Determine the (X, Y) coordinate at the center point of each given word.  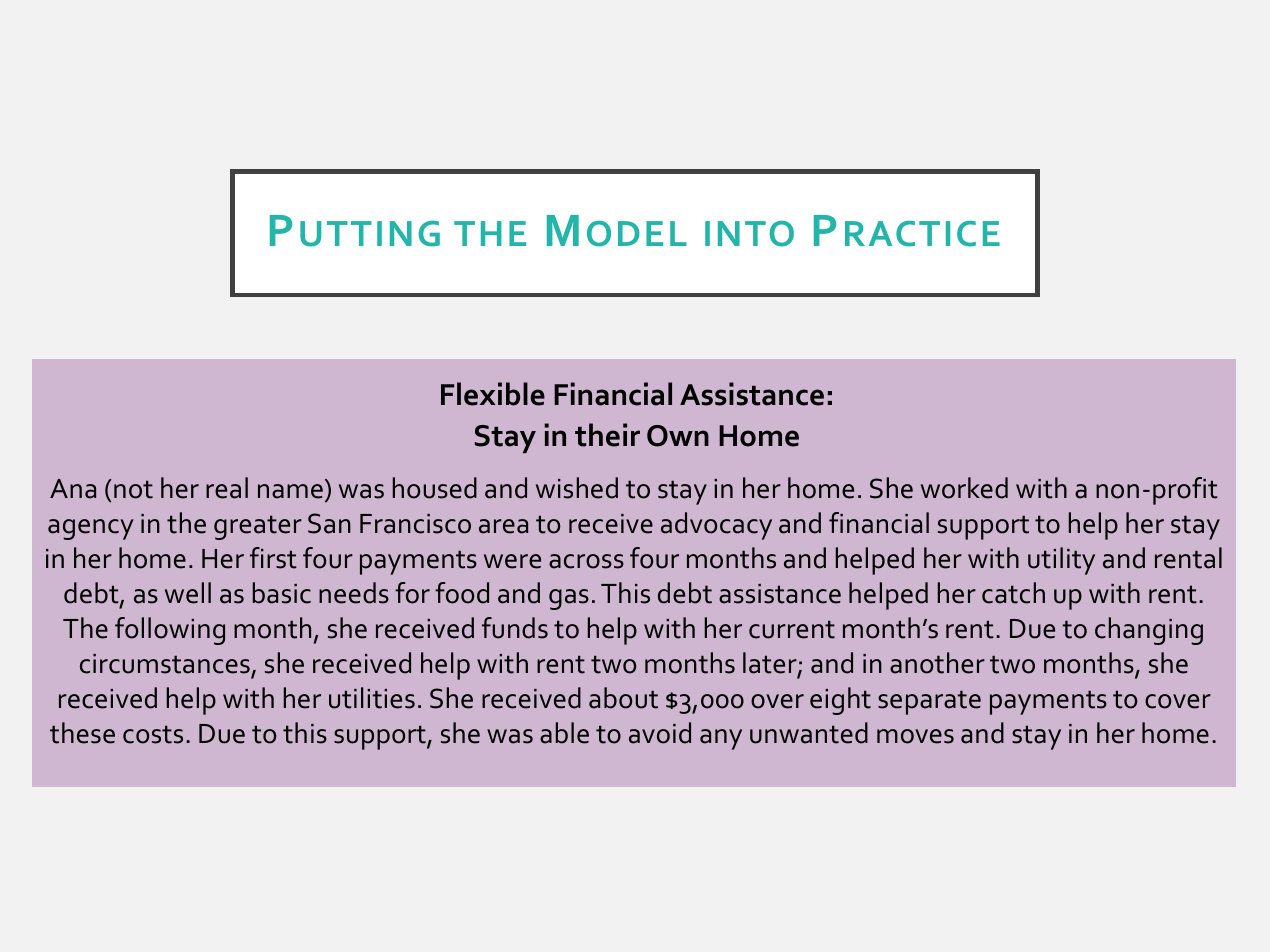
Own (678, 436)
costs (153, 734)
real (227, 488)
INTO (749, 234)
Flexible (493, 394)
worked (964, 488)
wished (577, 488)
